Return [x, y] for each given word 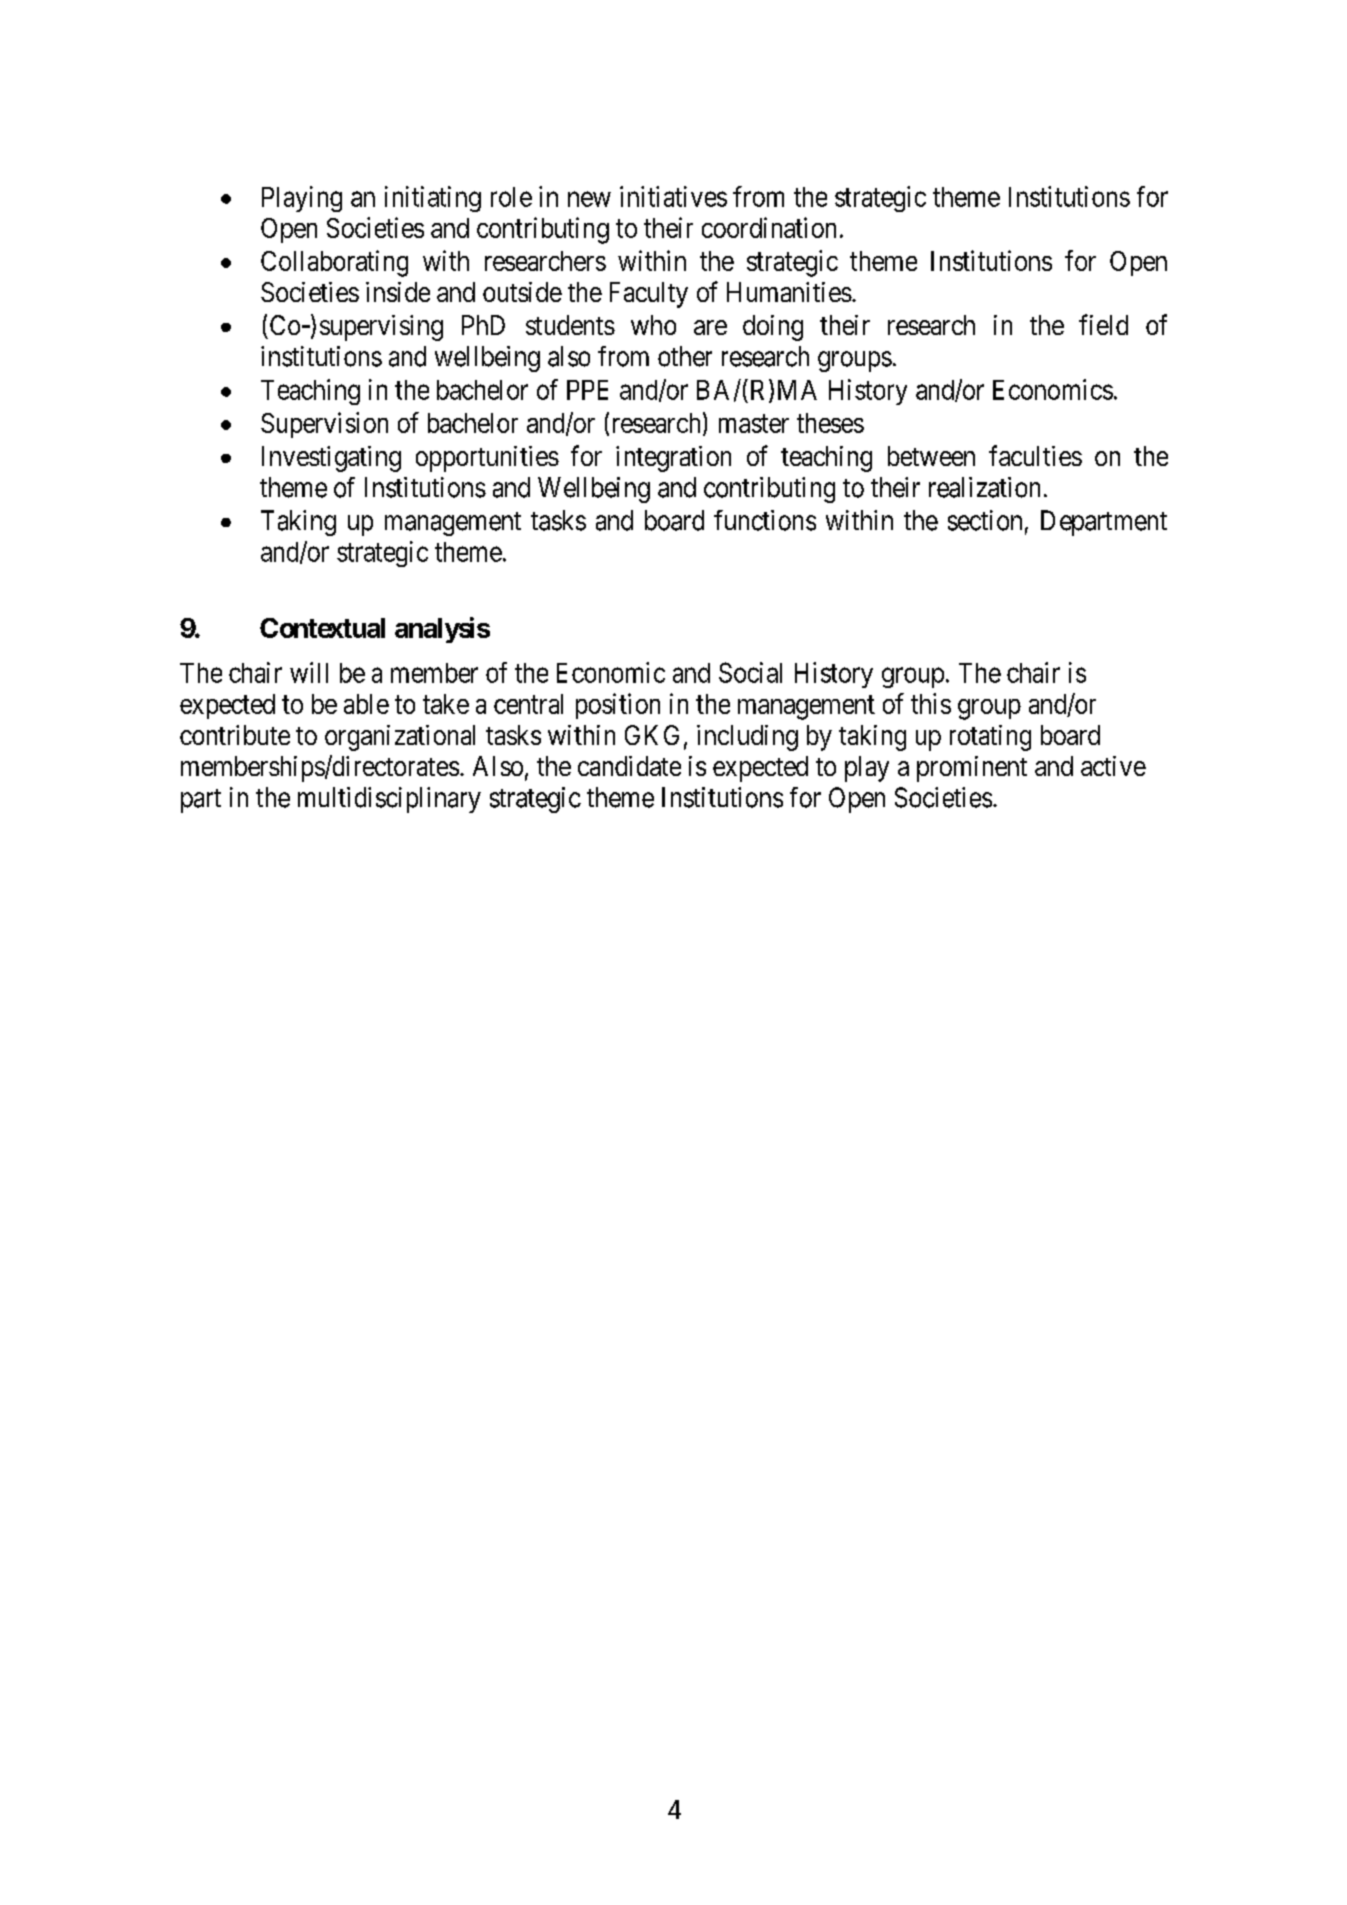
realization [984, 487]
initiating [433, 199]
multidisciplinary [389, 800]
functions [765, 520]
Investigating [331, 459]
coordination [769, 227]
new [589, 199]
